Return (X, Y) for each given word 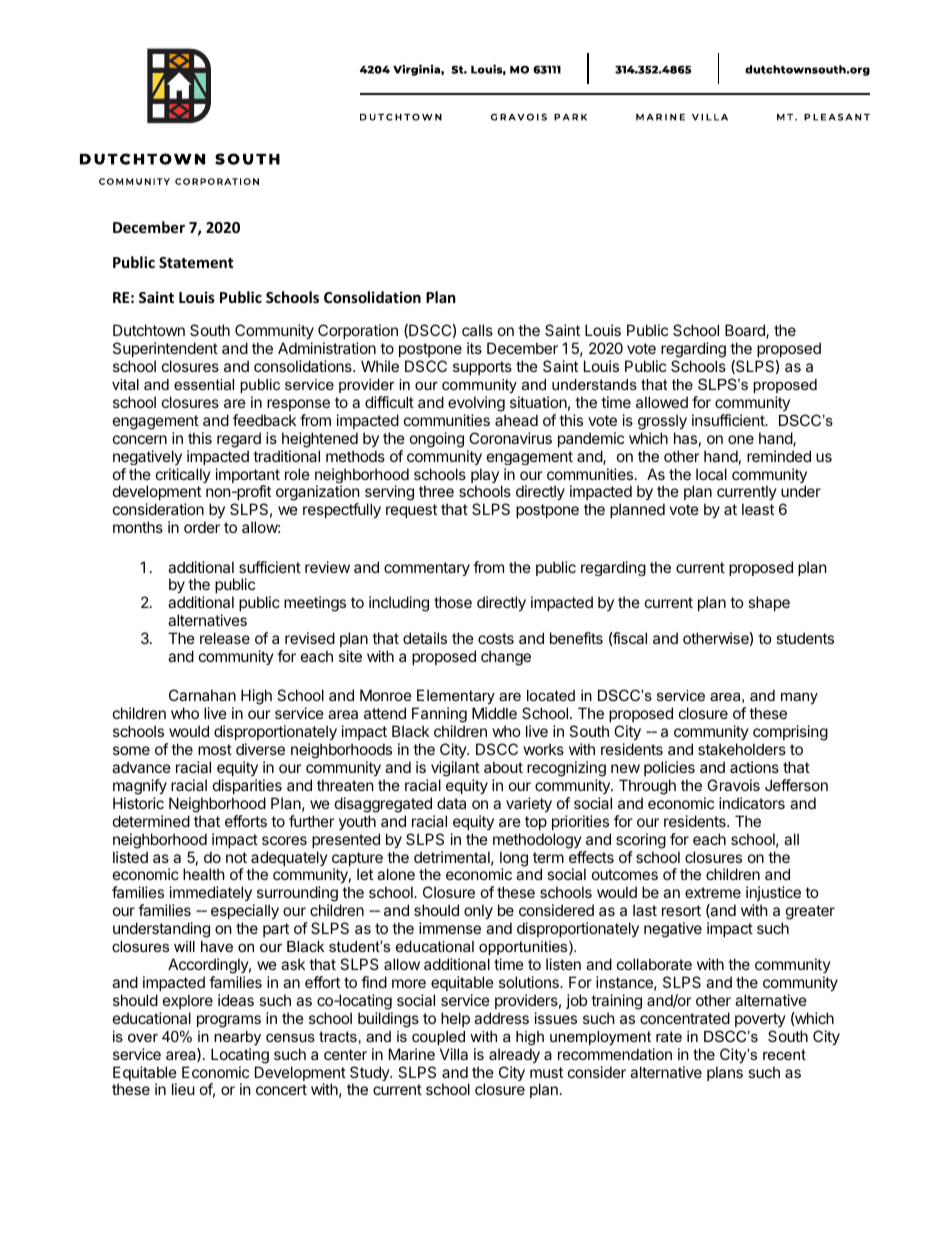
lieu (183, 1089)
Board (746, 331)
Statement (196, 262)
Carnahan (202, 695)
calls (477, 330)
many (799, 698)
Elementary (455, 698)
